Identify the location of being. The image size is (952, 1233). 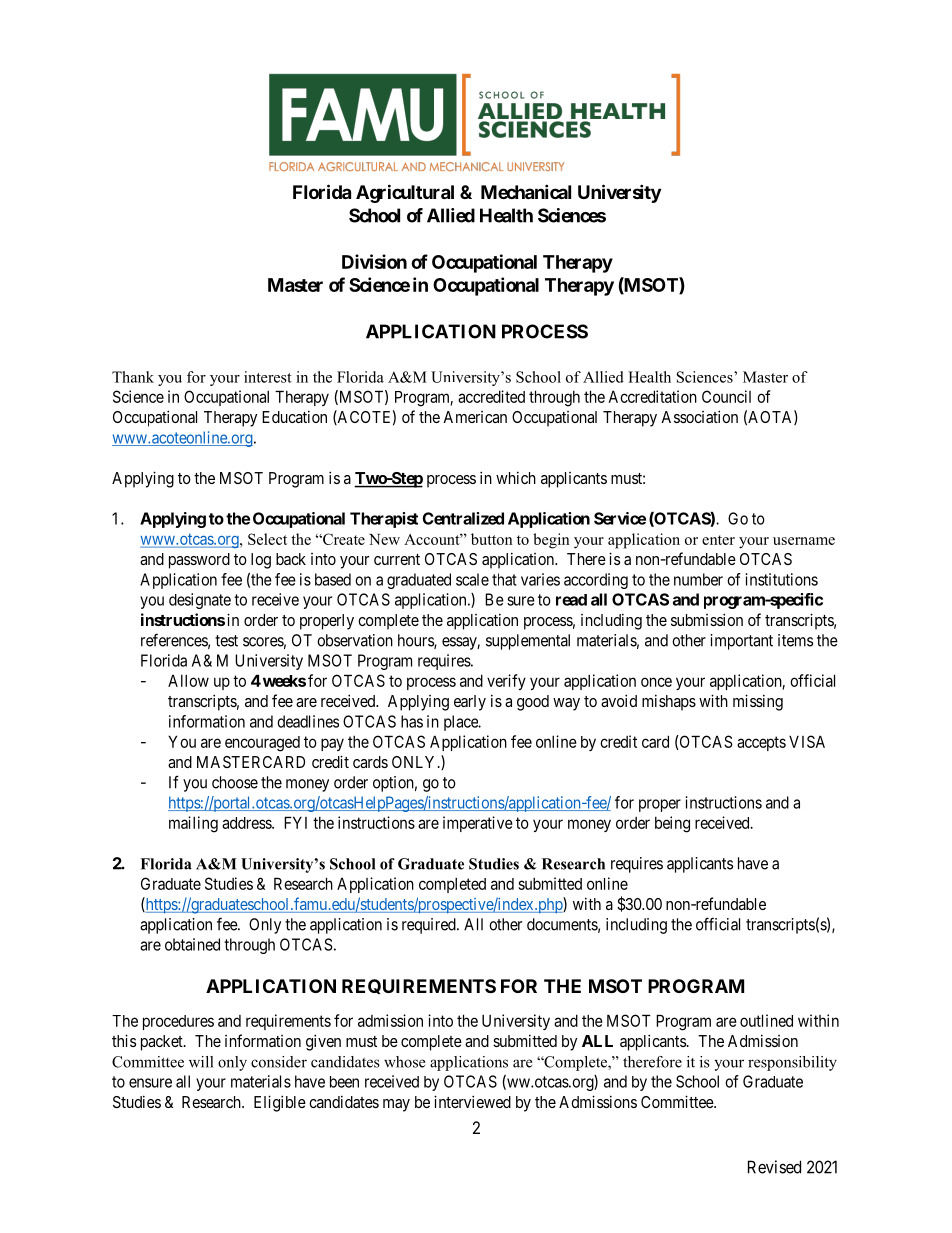
(672, 824).
